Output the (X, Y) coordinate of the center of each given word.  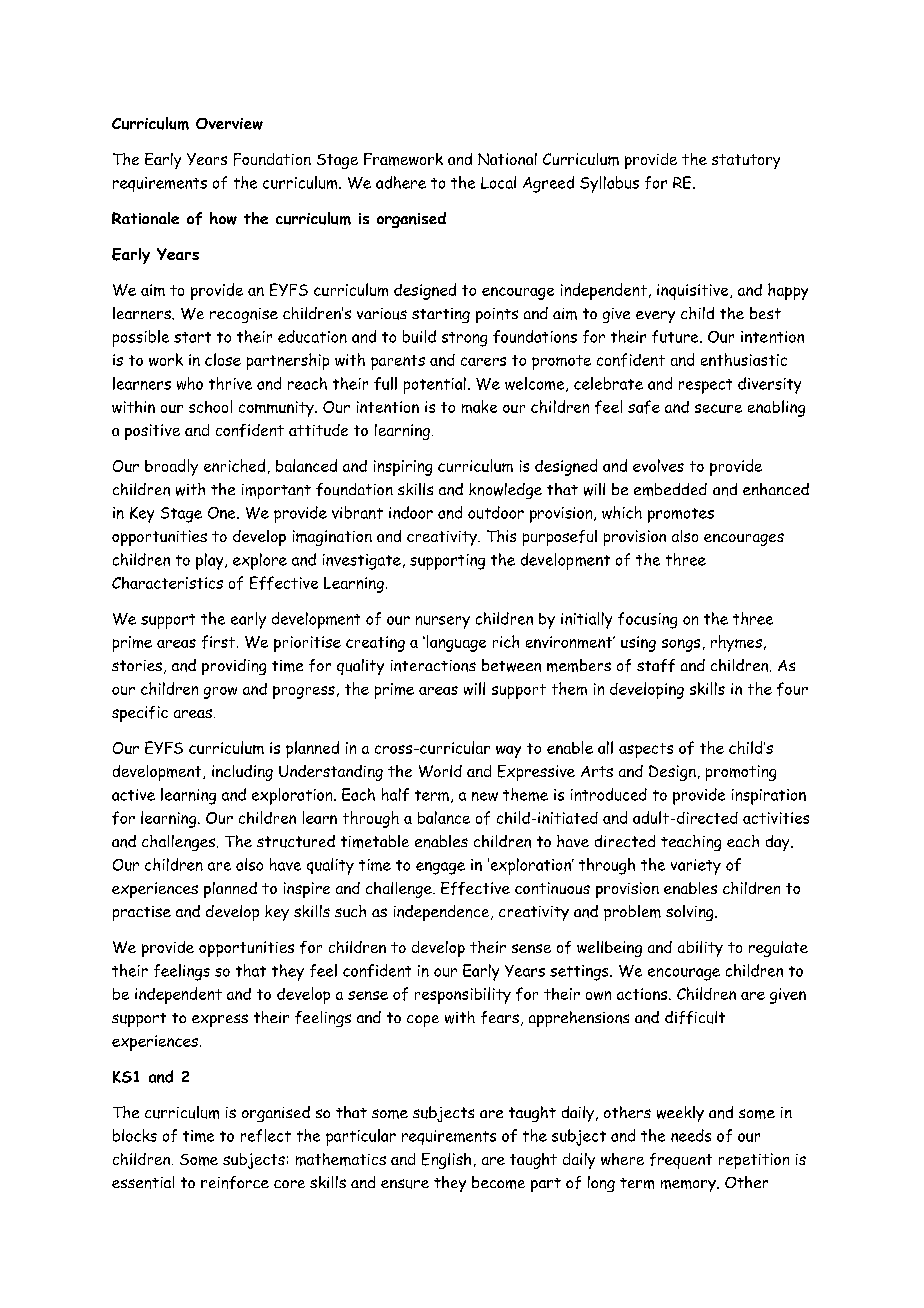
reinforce (235, 1182)
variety (696, 867)
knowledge (505, 491)
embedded (670, 489)
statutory (746, 161)
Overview (229, 124)
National (507, 159)
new (485, 796)
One (223, 513)
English (446, 1161)
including (242, 773)
